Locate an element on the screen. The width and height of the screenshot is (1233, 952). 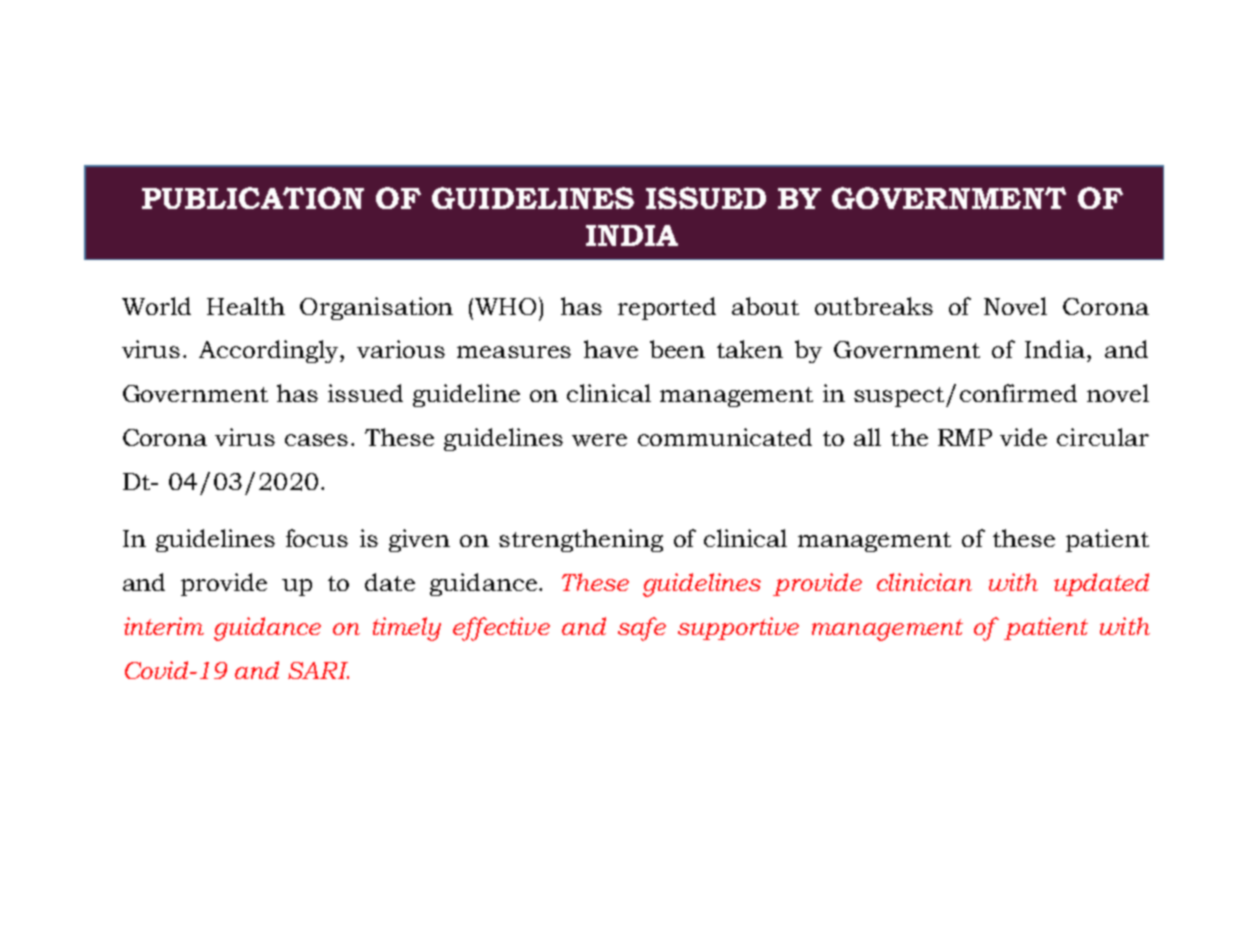
cases is located at coordinates (316, 440).
